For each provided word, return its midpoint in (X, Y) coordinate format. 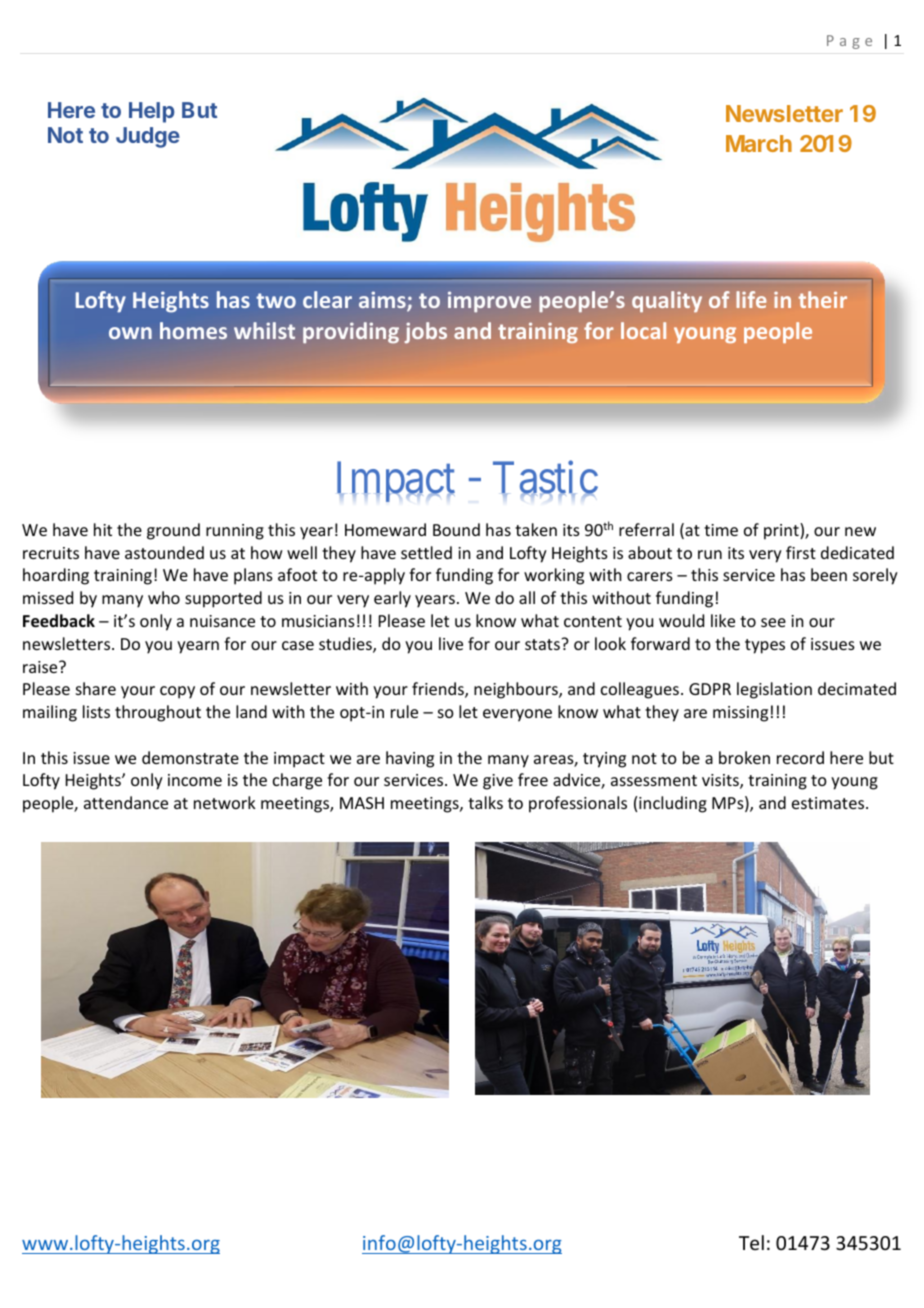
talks (485, 802)
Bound (456, 529)
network (225, 802)
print (782, 531)
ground (173, 531)
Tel (751, 1242)
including (673, 804)
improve (489, 302)
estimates (829, 803)
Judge (148, 137)
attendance (126, 802)
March (759, 143)
